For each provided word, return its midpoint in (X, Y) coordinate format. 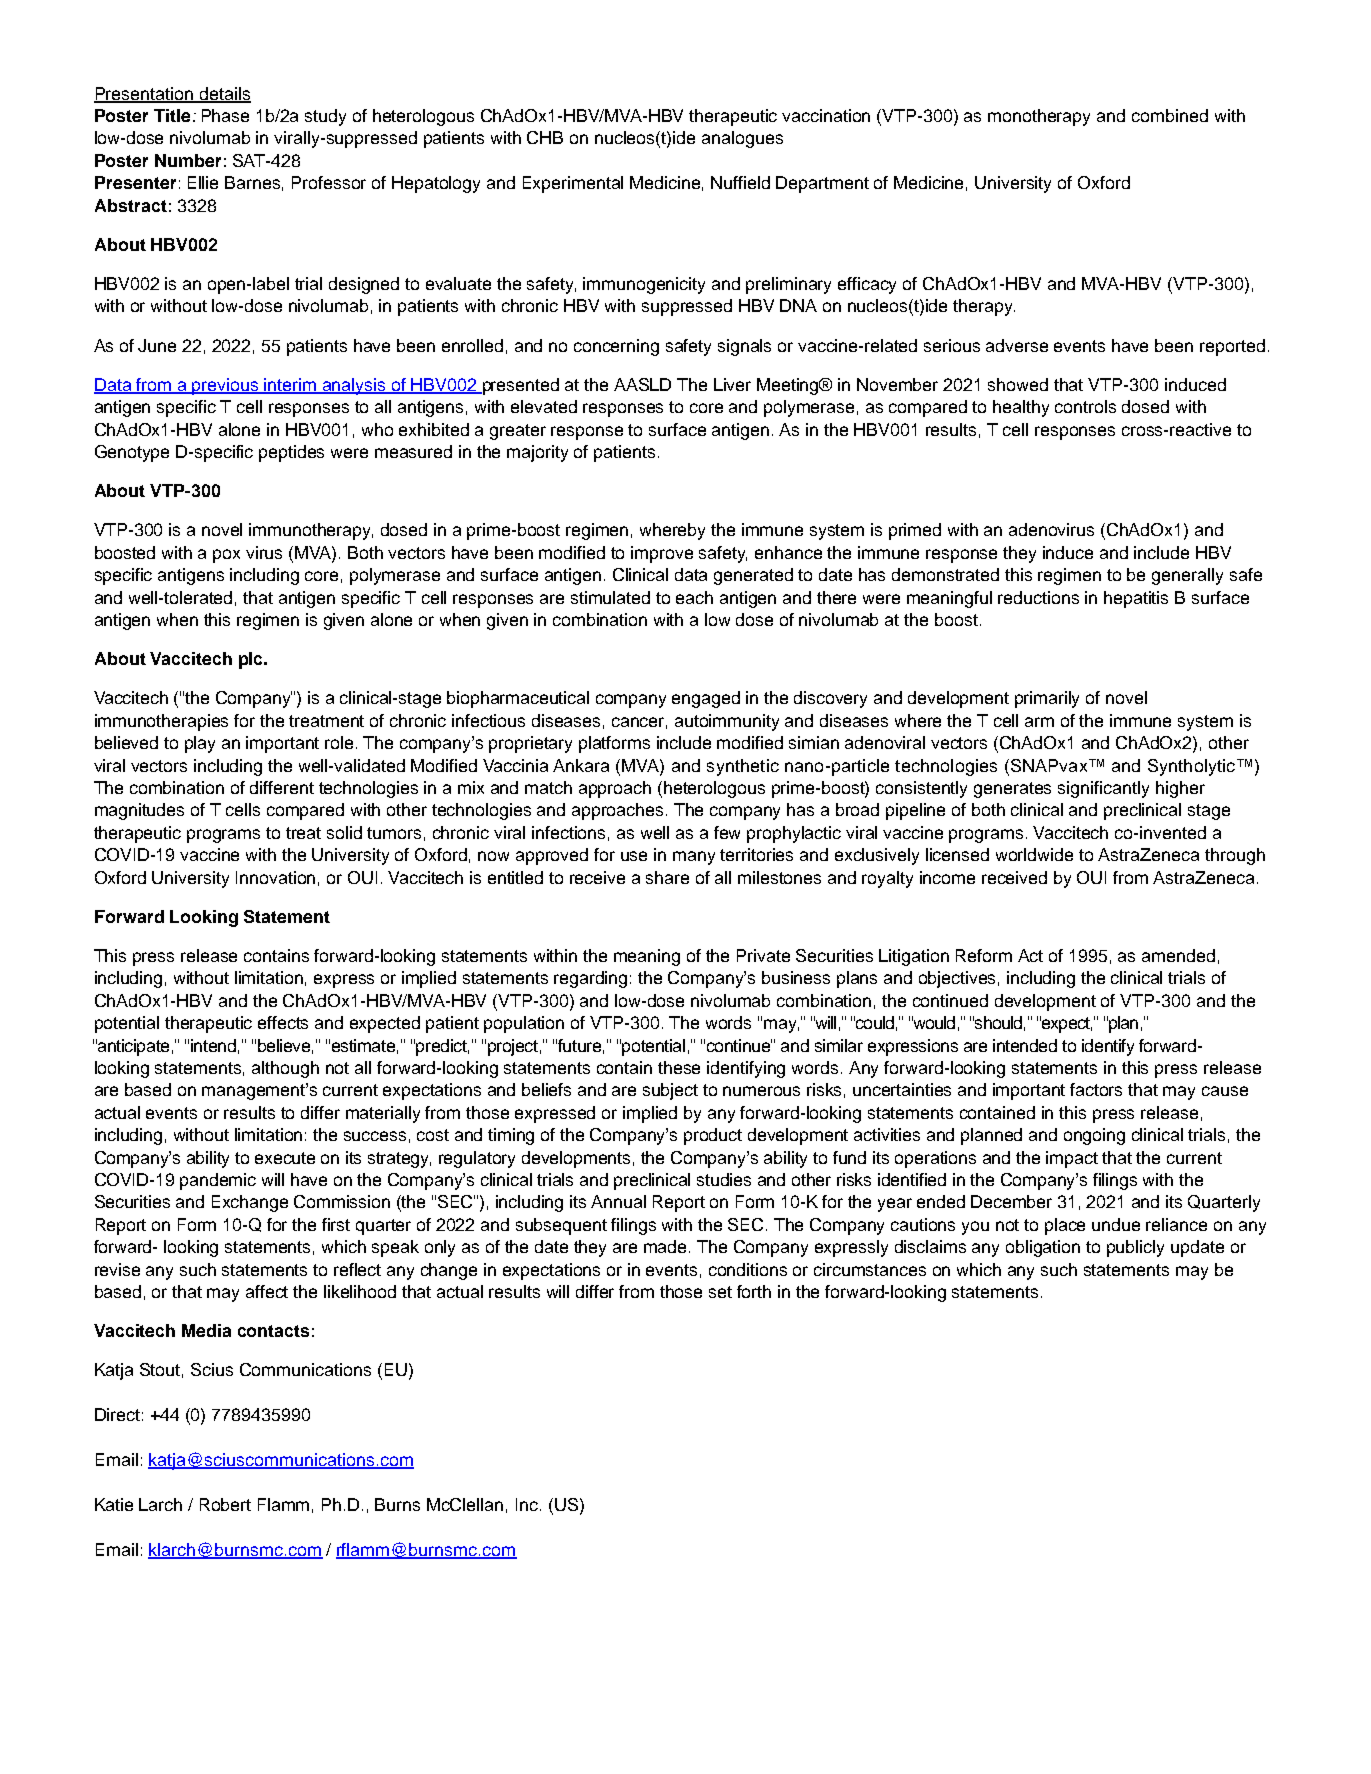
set (720, 1292)
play (200, 744)
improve (662, 554)
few (727, 832)
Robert (225, 1504)
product (713, 1136)
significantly (1103, 789)
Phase (225, 115)
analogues (742, 139)
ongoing (1094, 1136)
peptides (291, 453)
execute (285, 1158)
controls (1085, 406)
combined (1170, 115)
